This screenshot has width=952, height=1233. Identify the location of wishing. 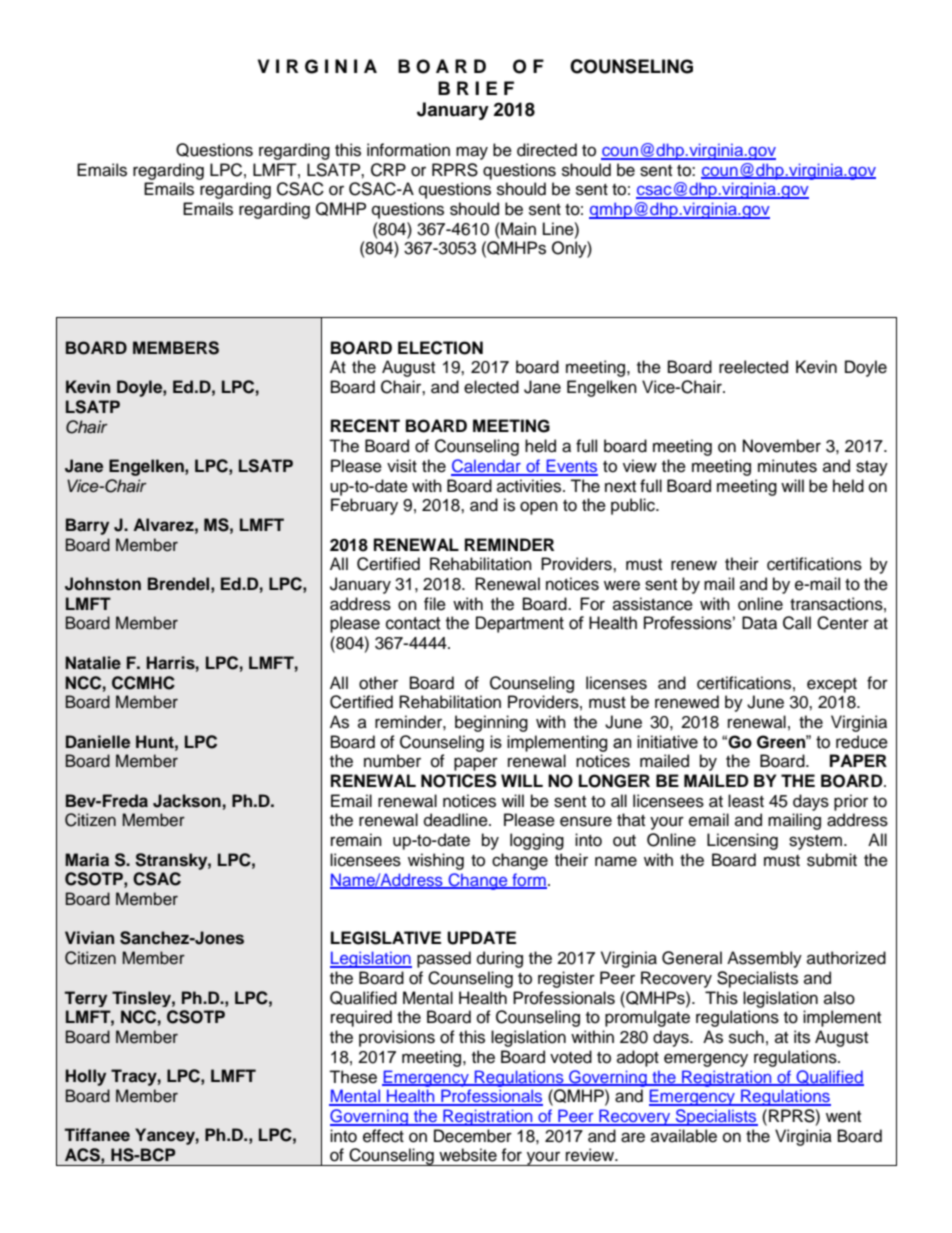
(436, 861).
